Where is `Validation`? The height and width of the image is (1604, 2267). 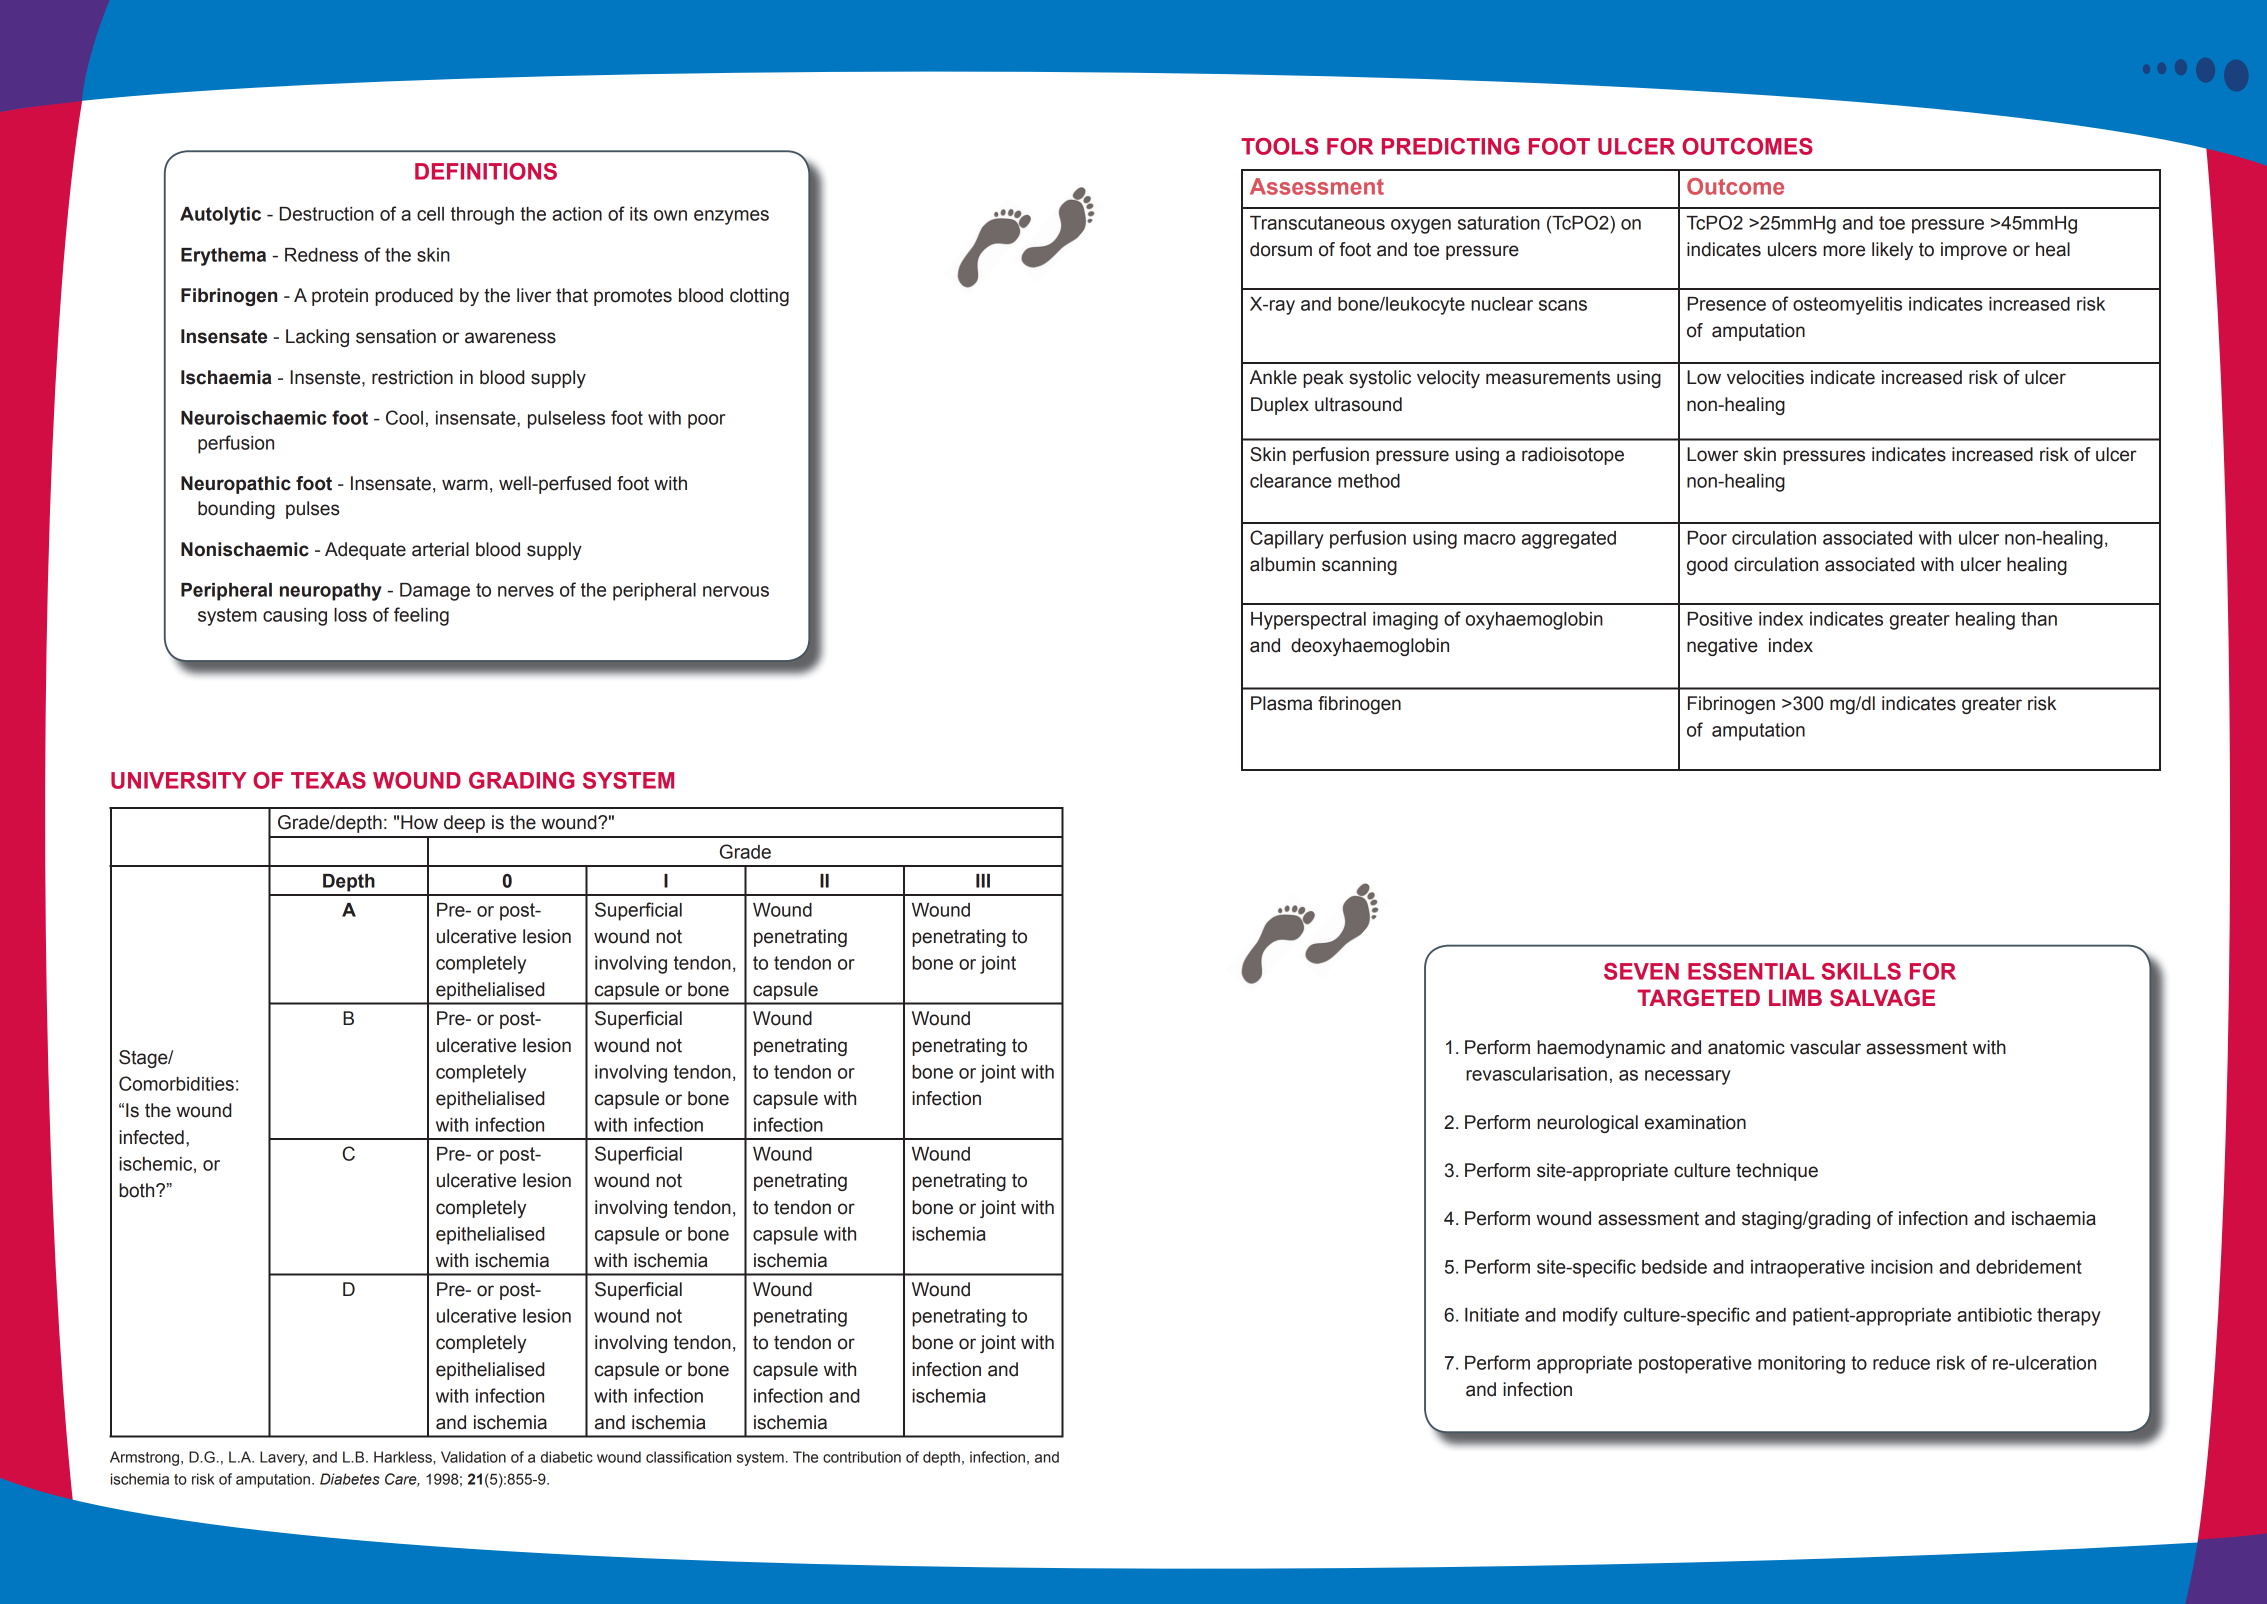 Validation is located at coordinates (473, 1457).
